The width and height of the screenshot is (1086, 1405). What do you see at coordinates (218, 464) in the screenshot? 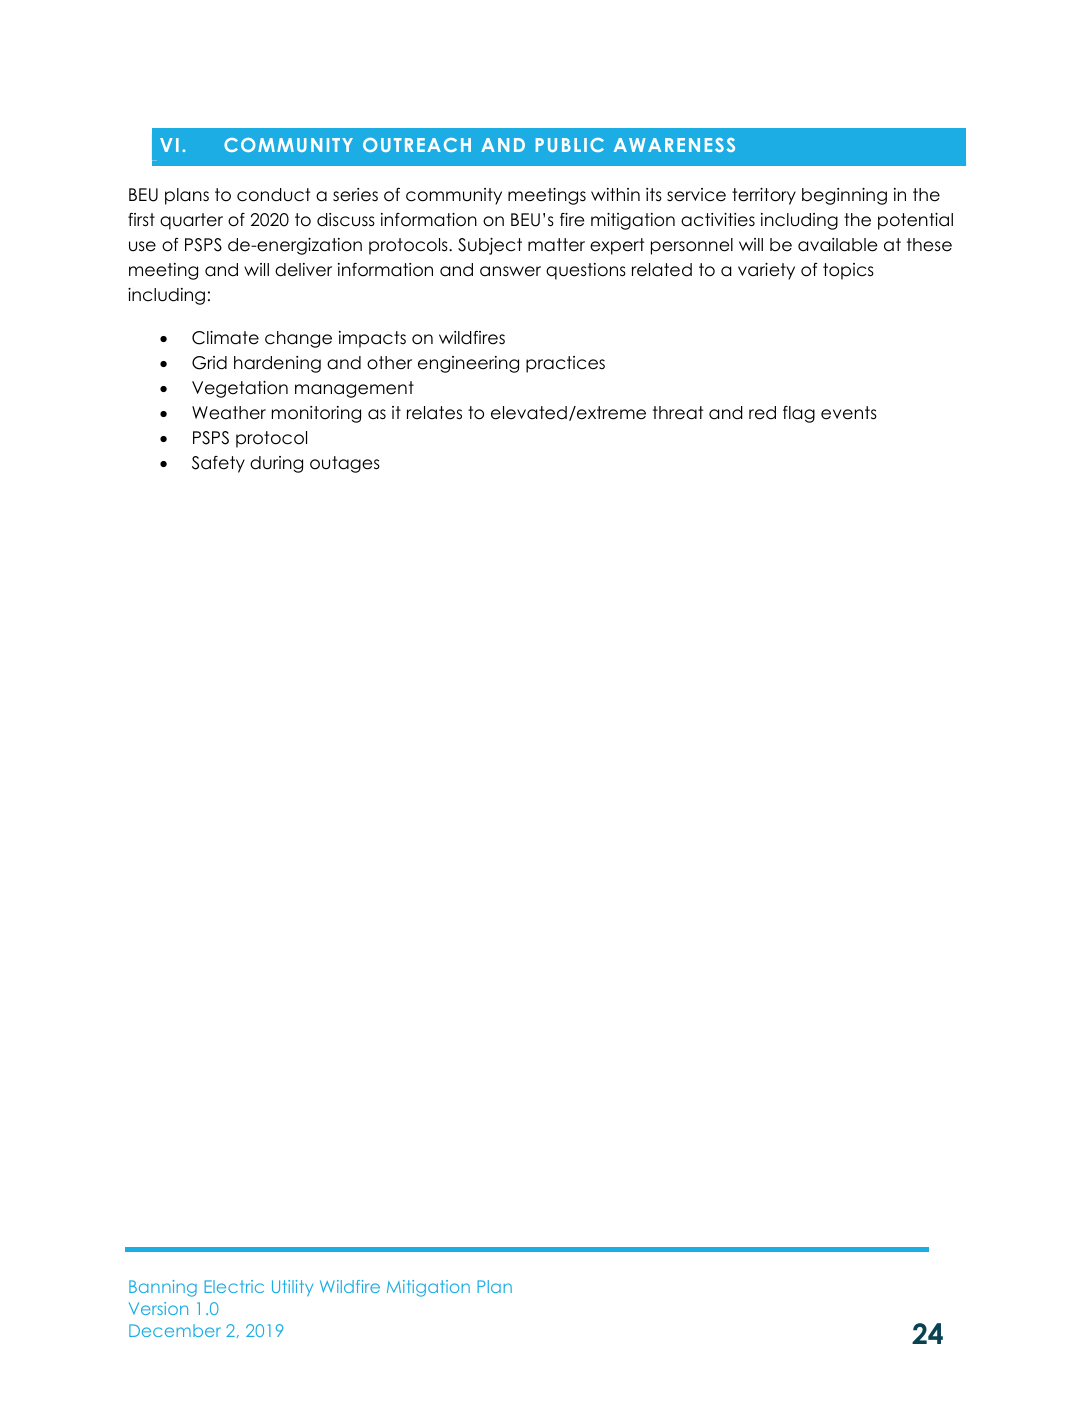
I see `Safety` at bounding box center [218, 464].
